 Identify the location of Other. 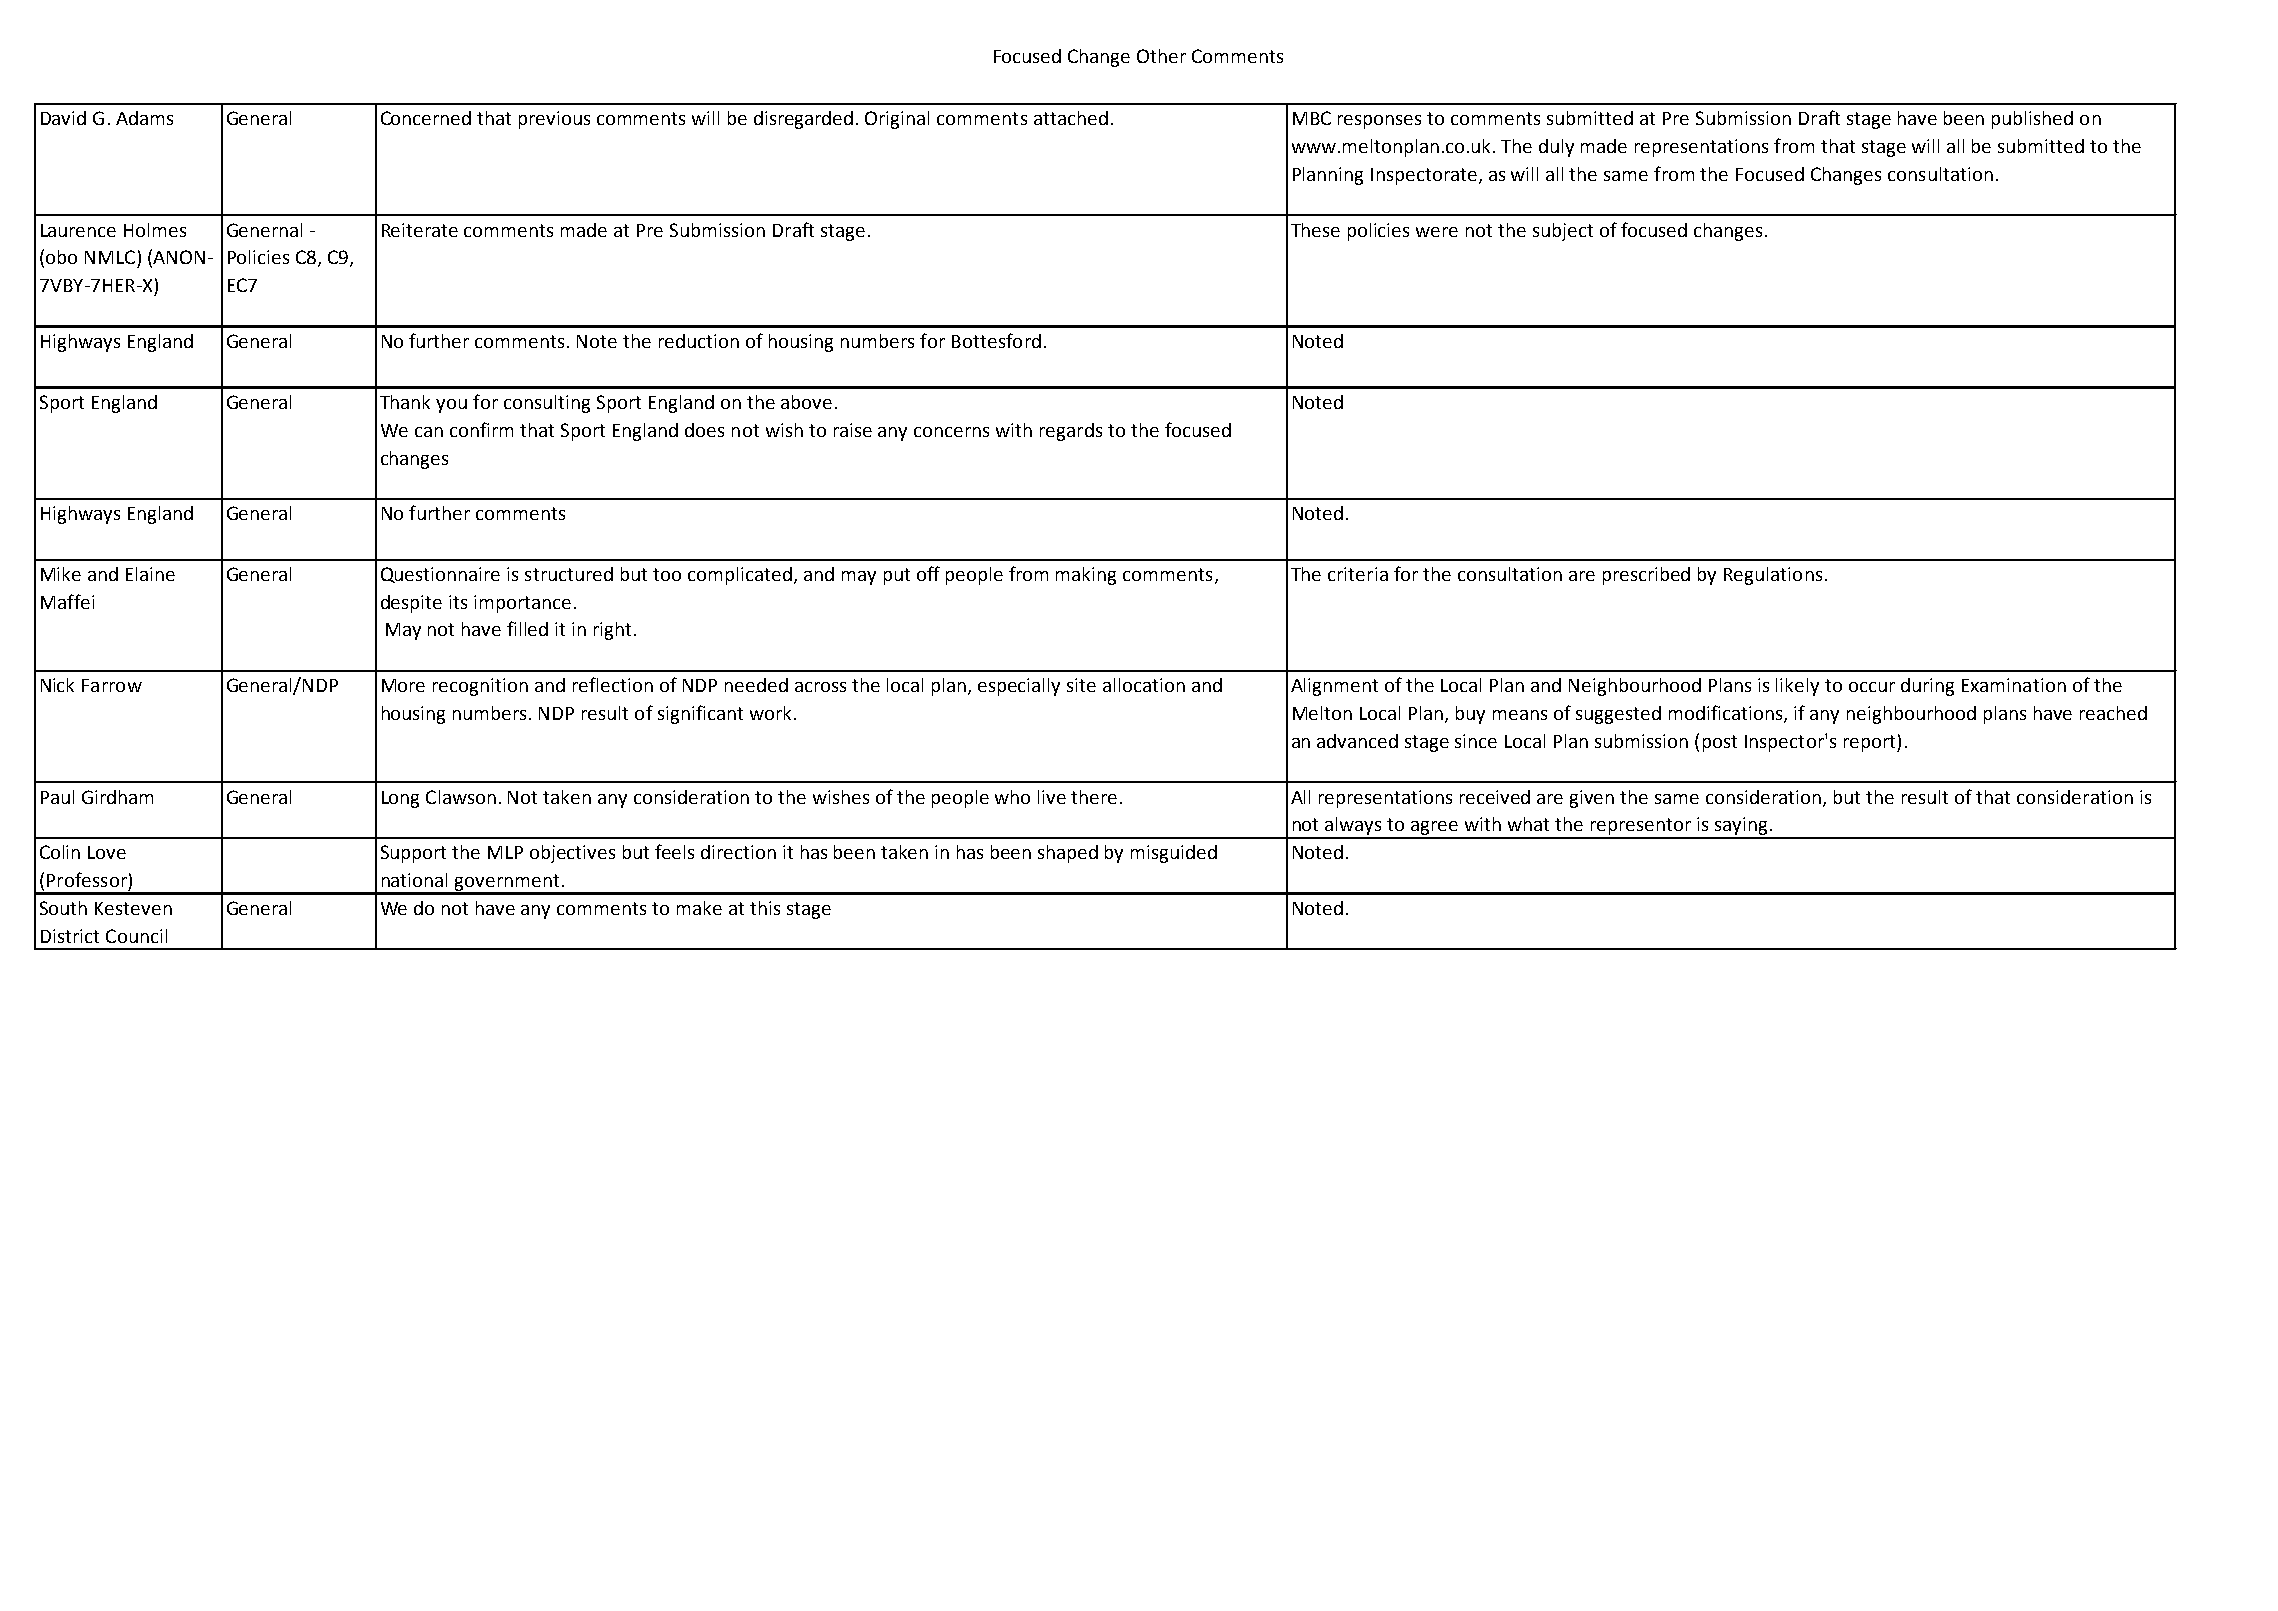
(1161, 56).
